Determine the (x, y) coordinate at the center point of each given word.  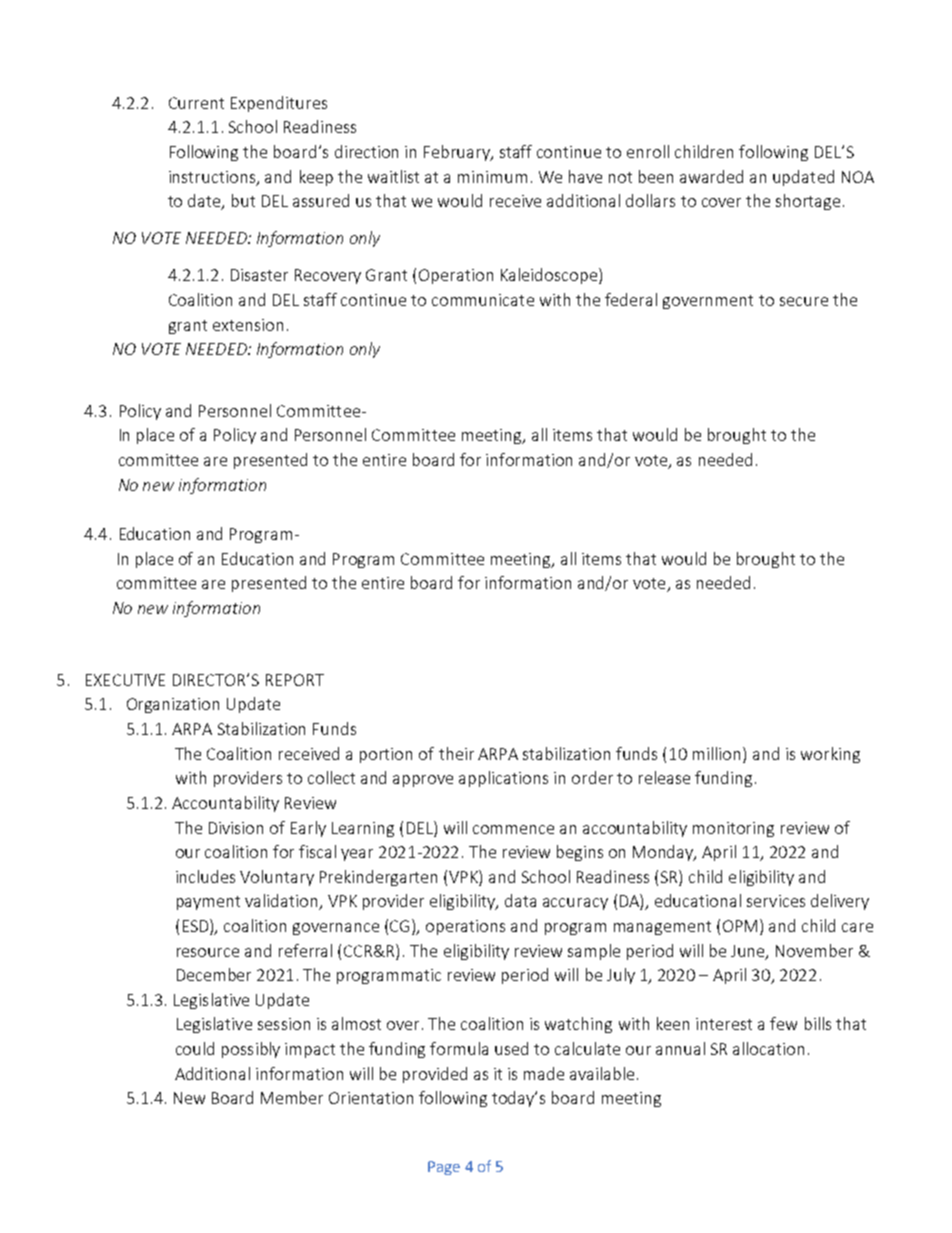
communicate (483, 300)
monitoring (733, 829)
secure (804, 301)
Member (292, 1097)
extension (248, 325)
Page (444, 1168)
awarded (711, 176)
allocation (768, 1048)
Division (236, 828)
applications (503, 779)
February (458, 153)
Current (196, 103)
